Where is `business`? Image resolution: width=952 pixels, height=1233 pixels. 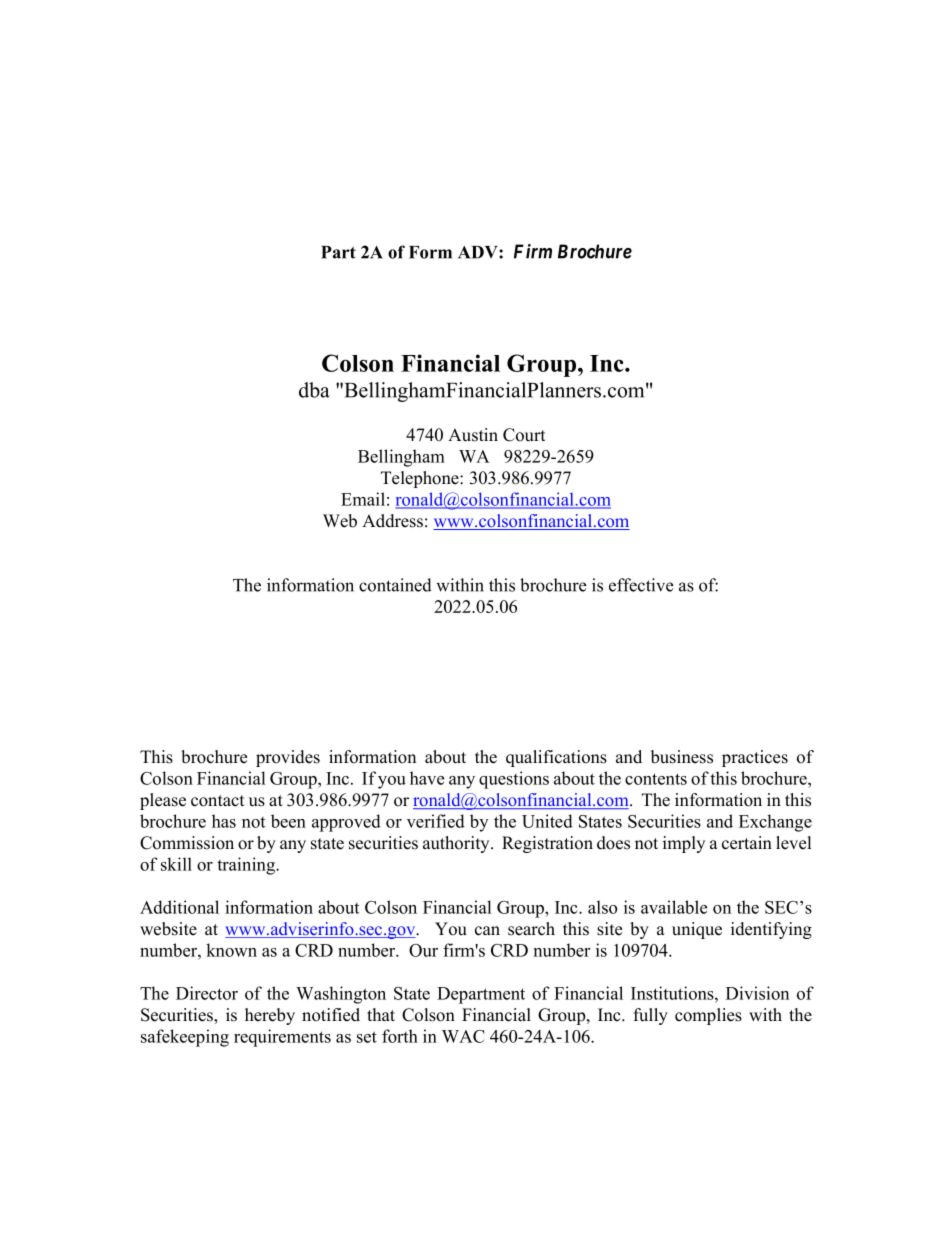 business is located at coordinates (682, 757).
